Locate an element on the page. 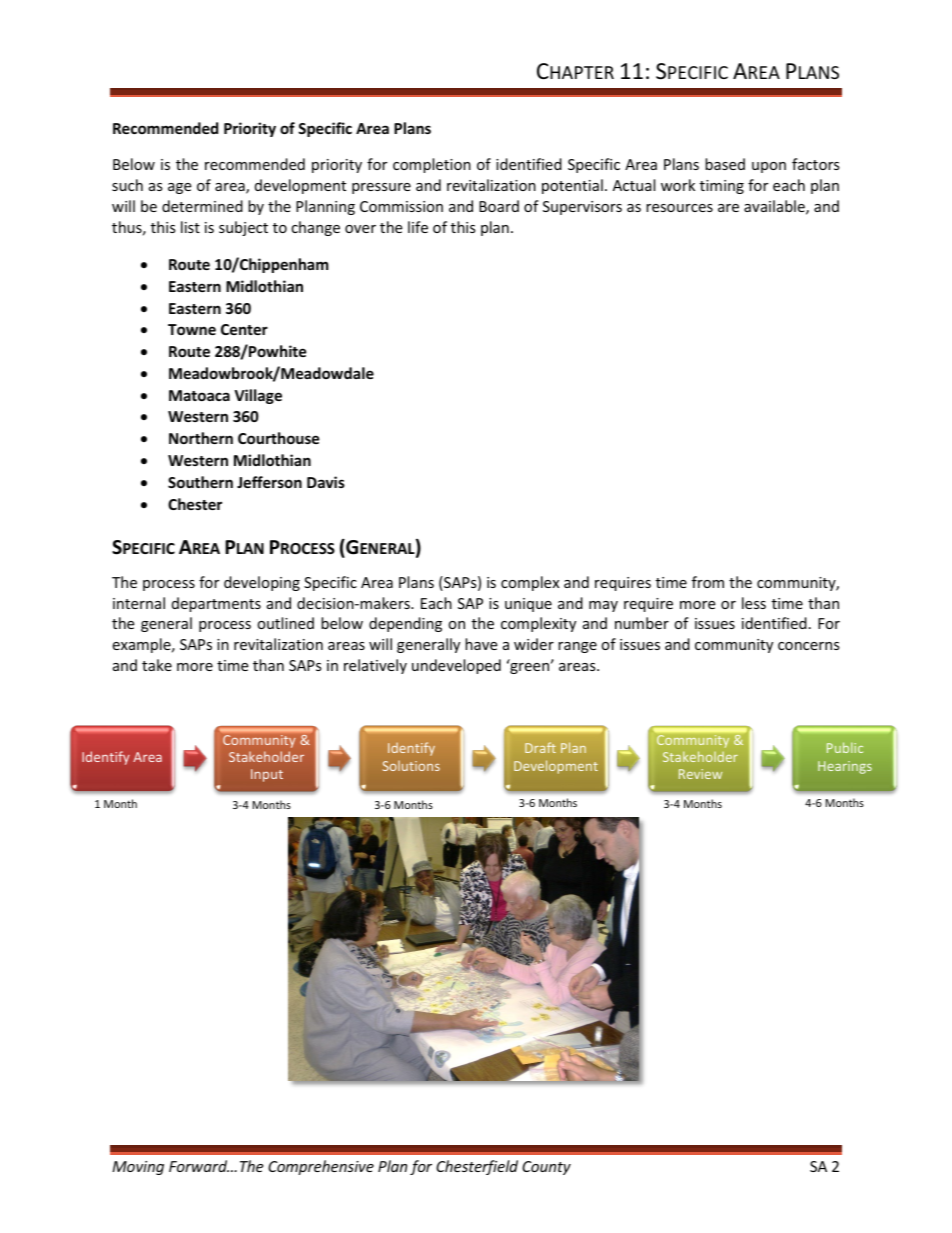  from is located at coordinates (708, 582).
